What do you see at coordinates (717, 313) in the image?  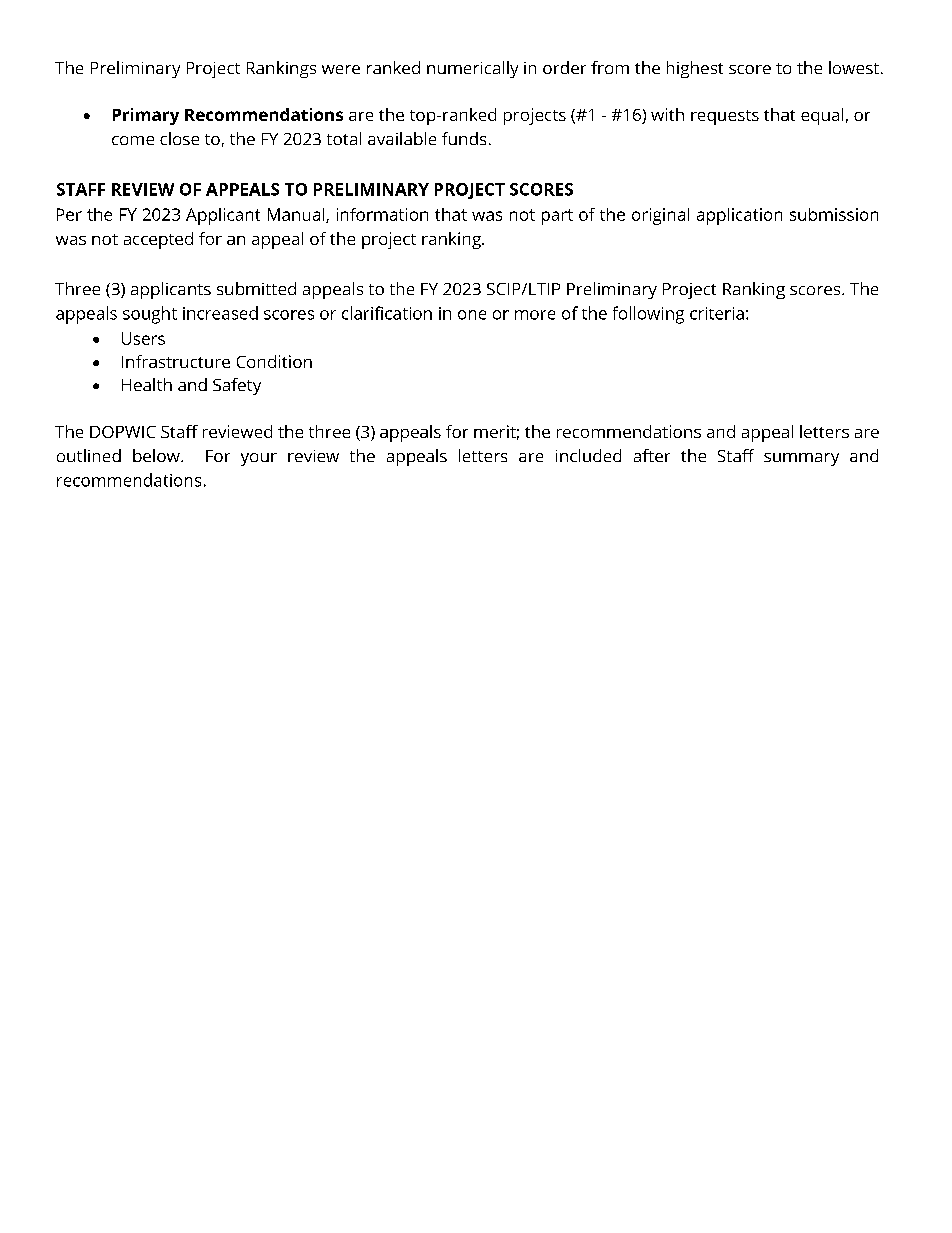 I see `criteria` at bounding box center [717, 313].
